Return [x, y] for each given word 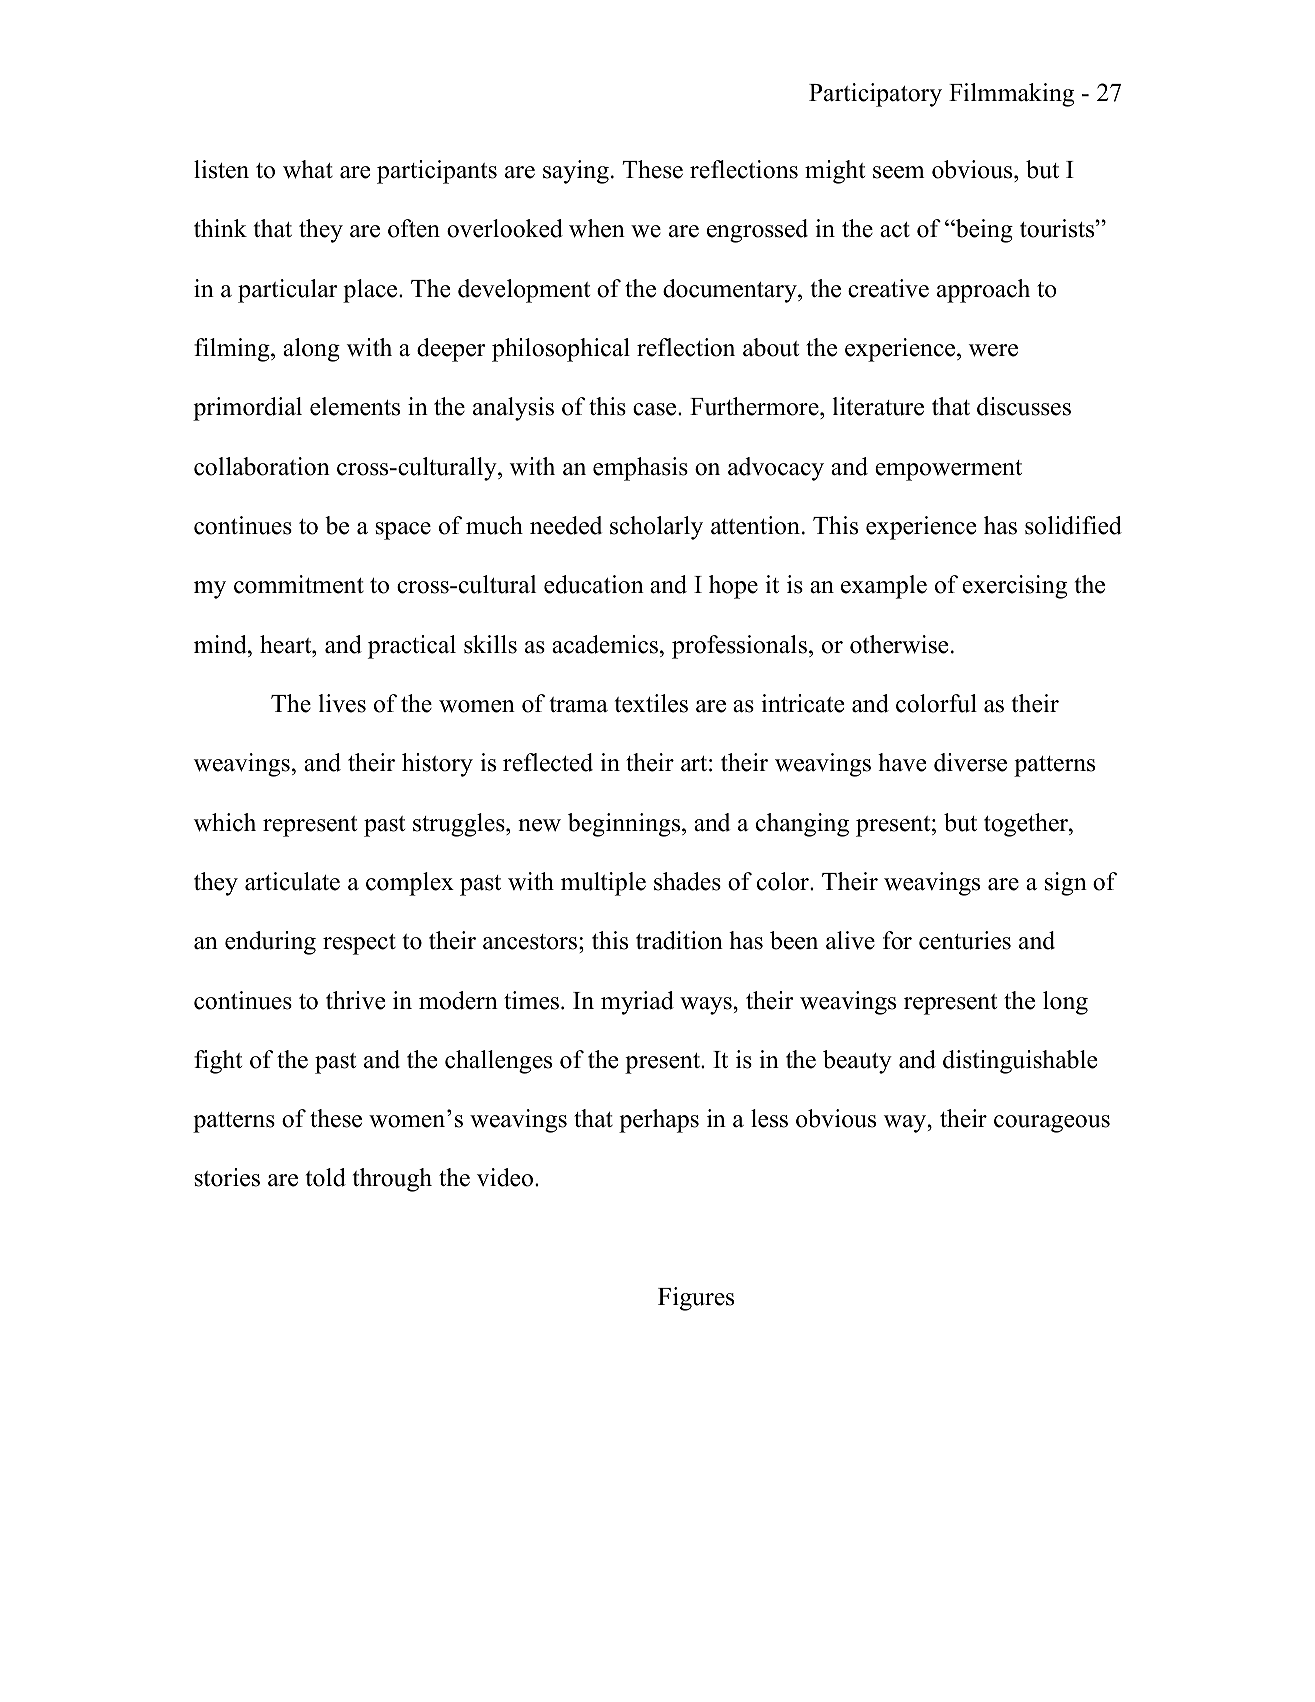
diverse [970, 762]
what [308, 169]
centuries [965, 940]
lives [342, 703]
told [326, 1177]
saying [576, 172]
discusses [1024, 406]
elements [355, 406]
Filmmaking [1011, 95]
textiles [651, 703]
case [656, 409]
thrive [355, 1000]
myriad [637, 1003]
